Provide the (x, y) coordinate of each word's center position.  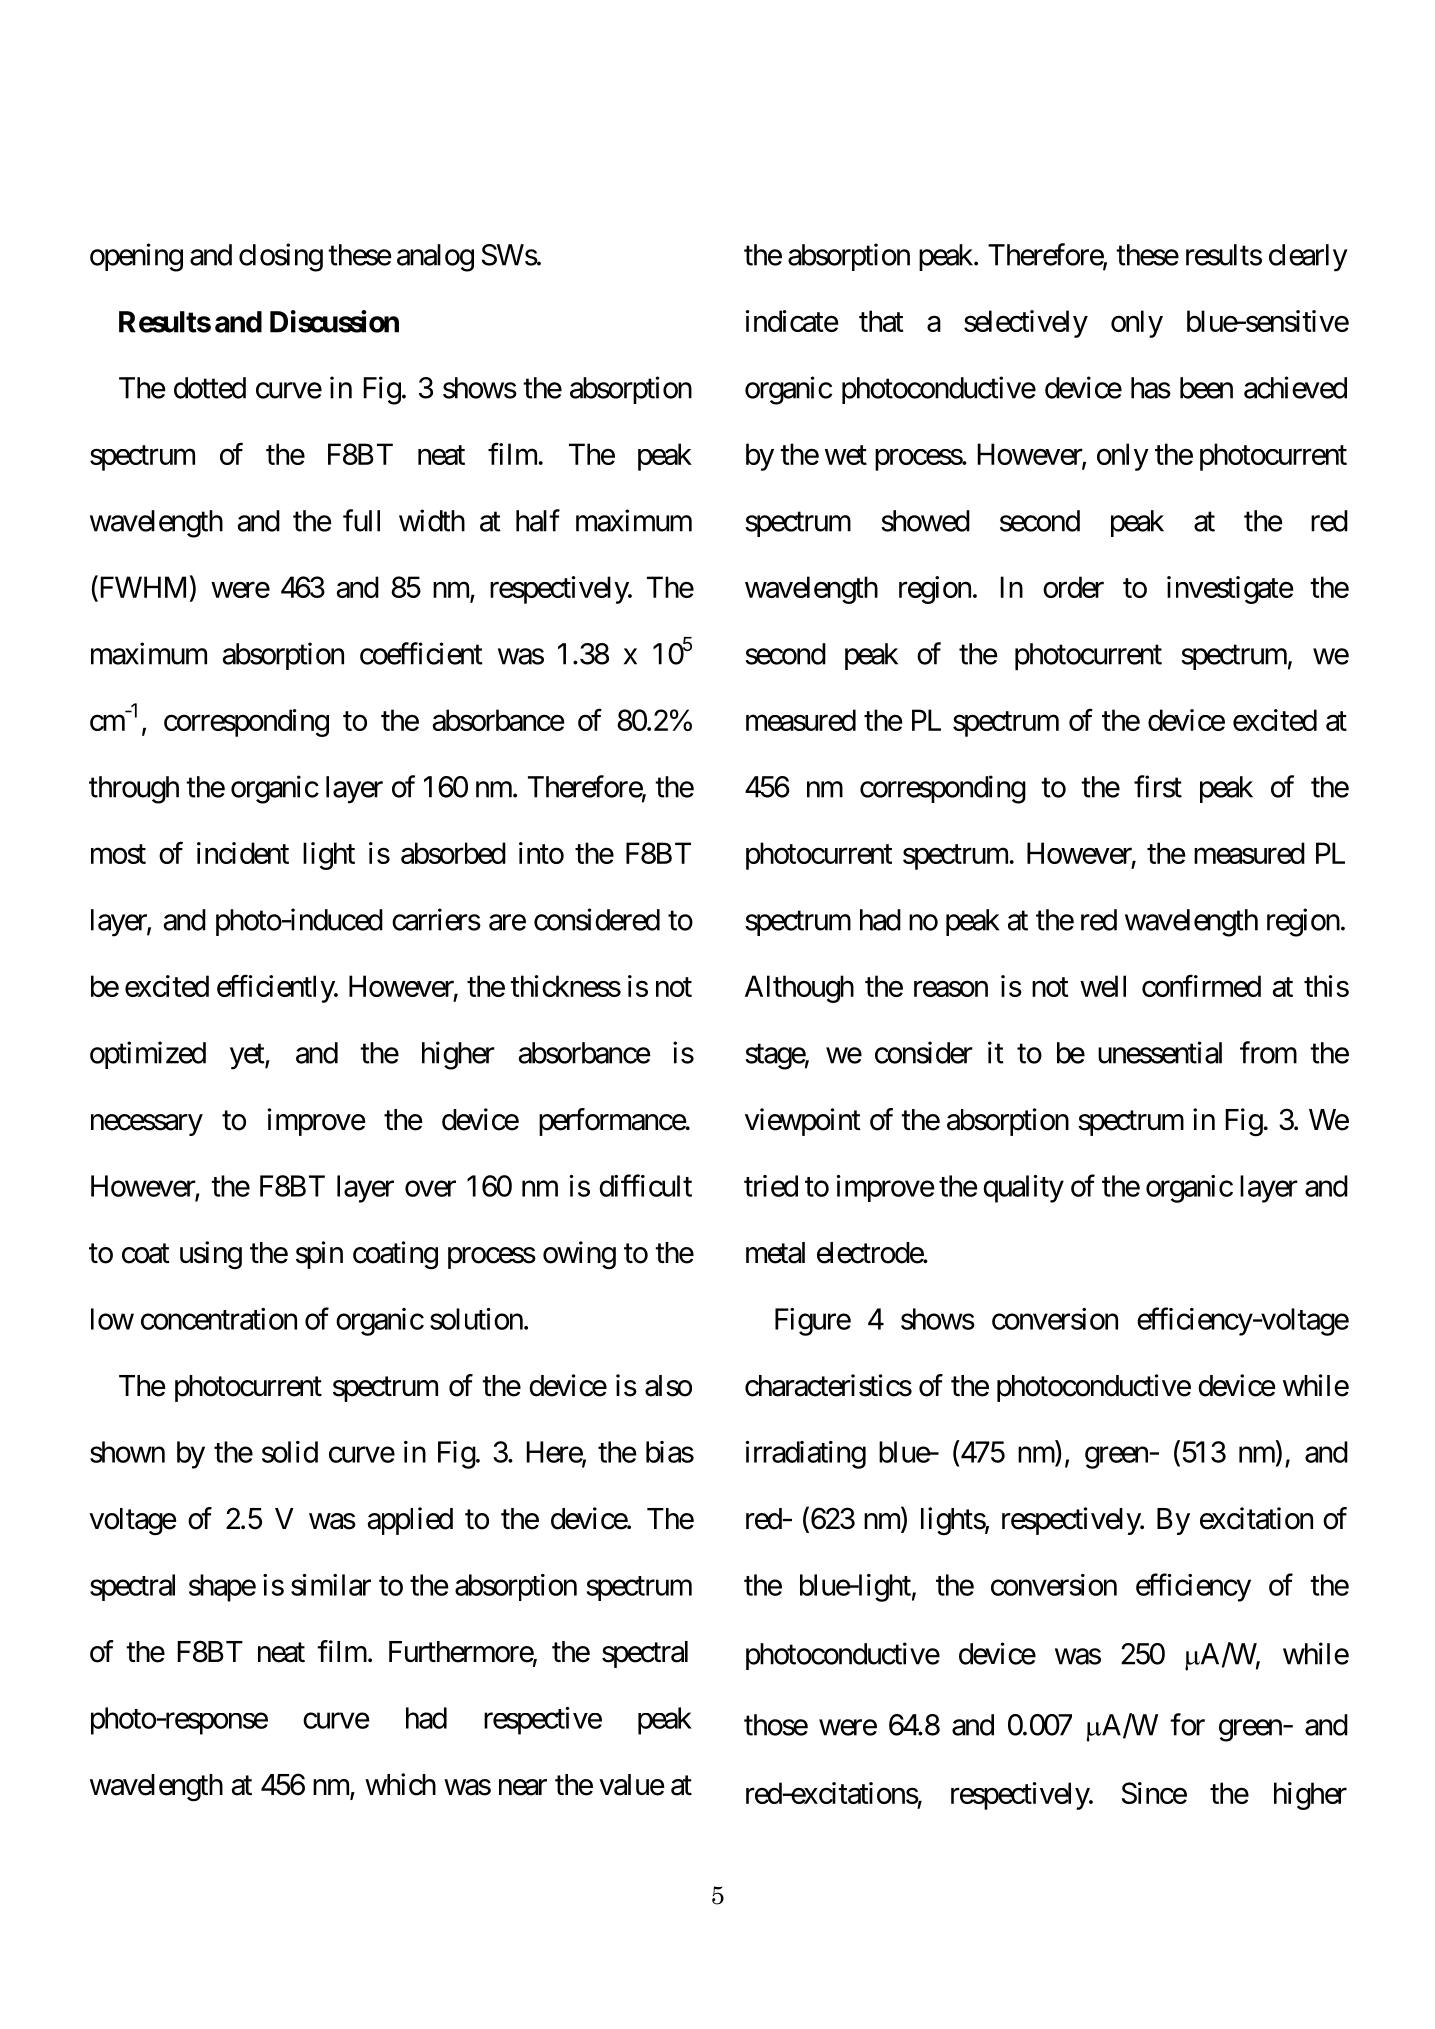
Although (799, 989)
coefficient (421, 653)
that (881, 321)
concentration (219, 1319)
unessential (1160, 1052)
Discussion (334, 321)
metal (775, 1253)
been (1206, 388)
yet (248, 1057)
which (400, 1784)
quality (1023, 1189)
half (538, 520)
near (523, 1787)
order (1073, 587)
